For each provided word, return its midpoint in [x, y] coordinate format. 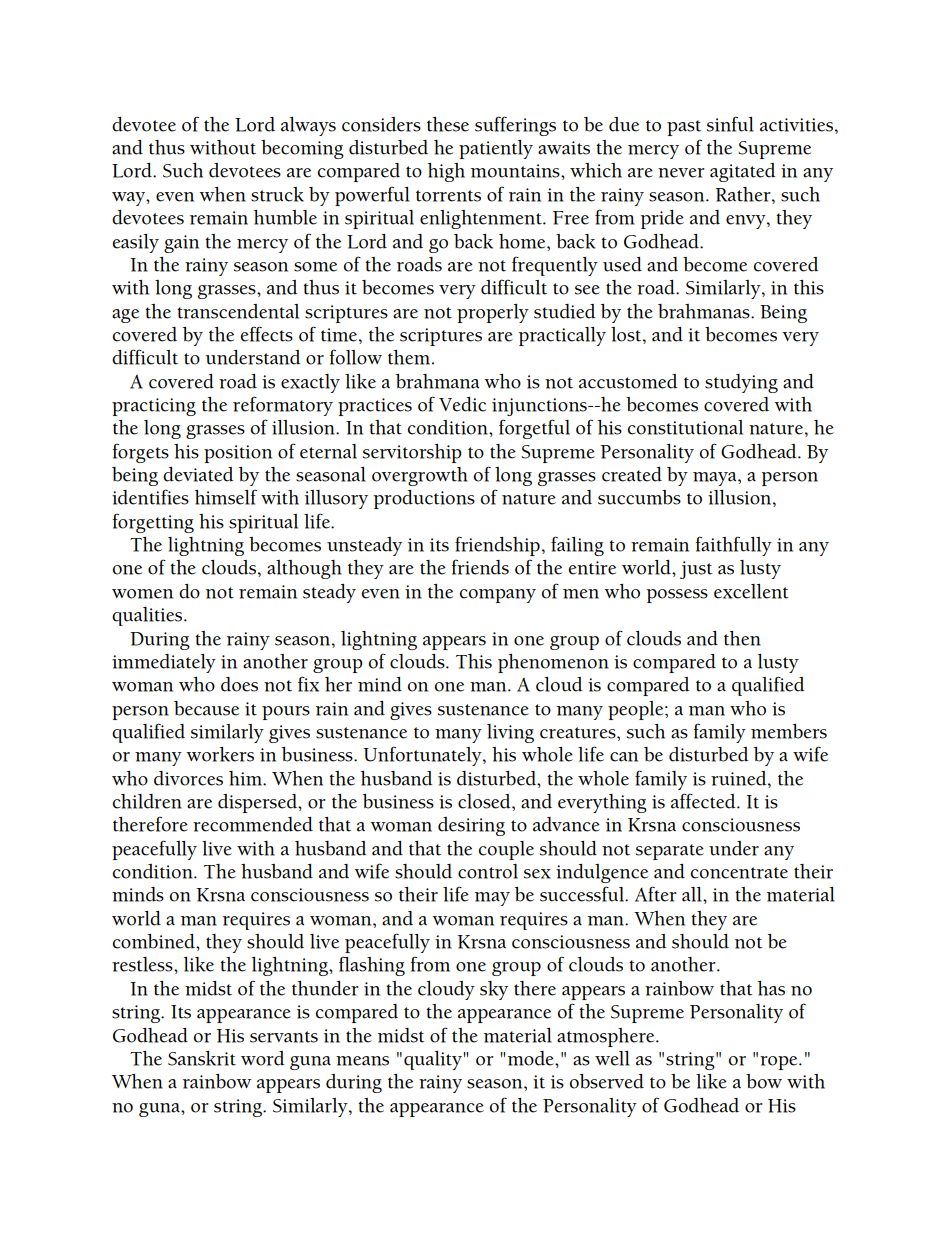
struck [277, 194]
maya [716, 479]
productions [424, 499]
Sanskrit [202, 1058]
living [510, 733]
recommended [253, 824]
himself [226, 497]
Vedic [462, 404]
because [206, 708]
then [742, 638]
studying [741, 383]
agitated [742, 172]
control [488, 871]
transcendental [238, 311]
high [446, 172]
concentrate [739, 873]
